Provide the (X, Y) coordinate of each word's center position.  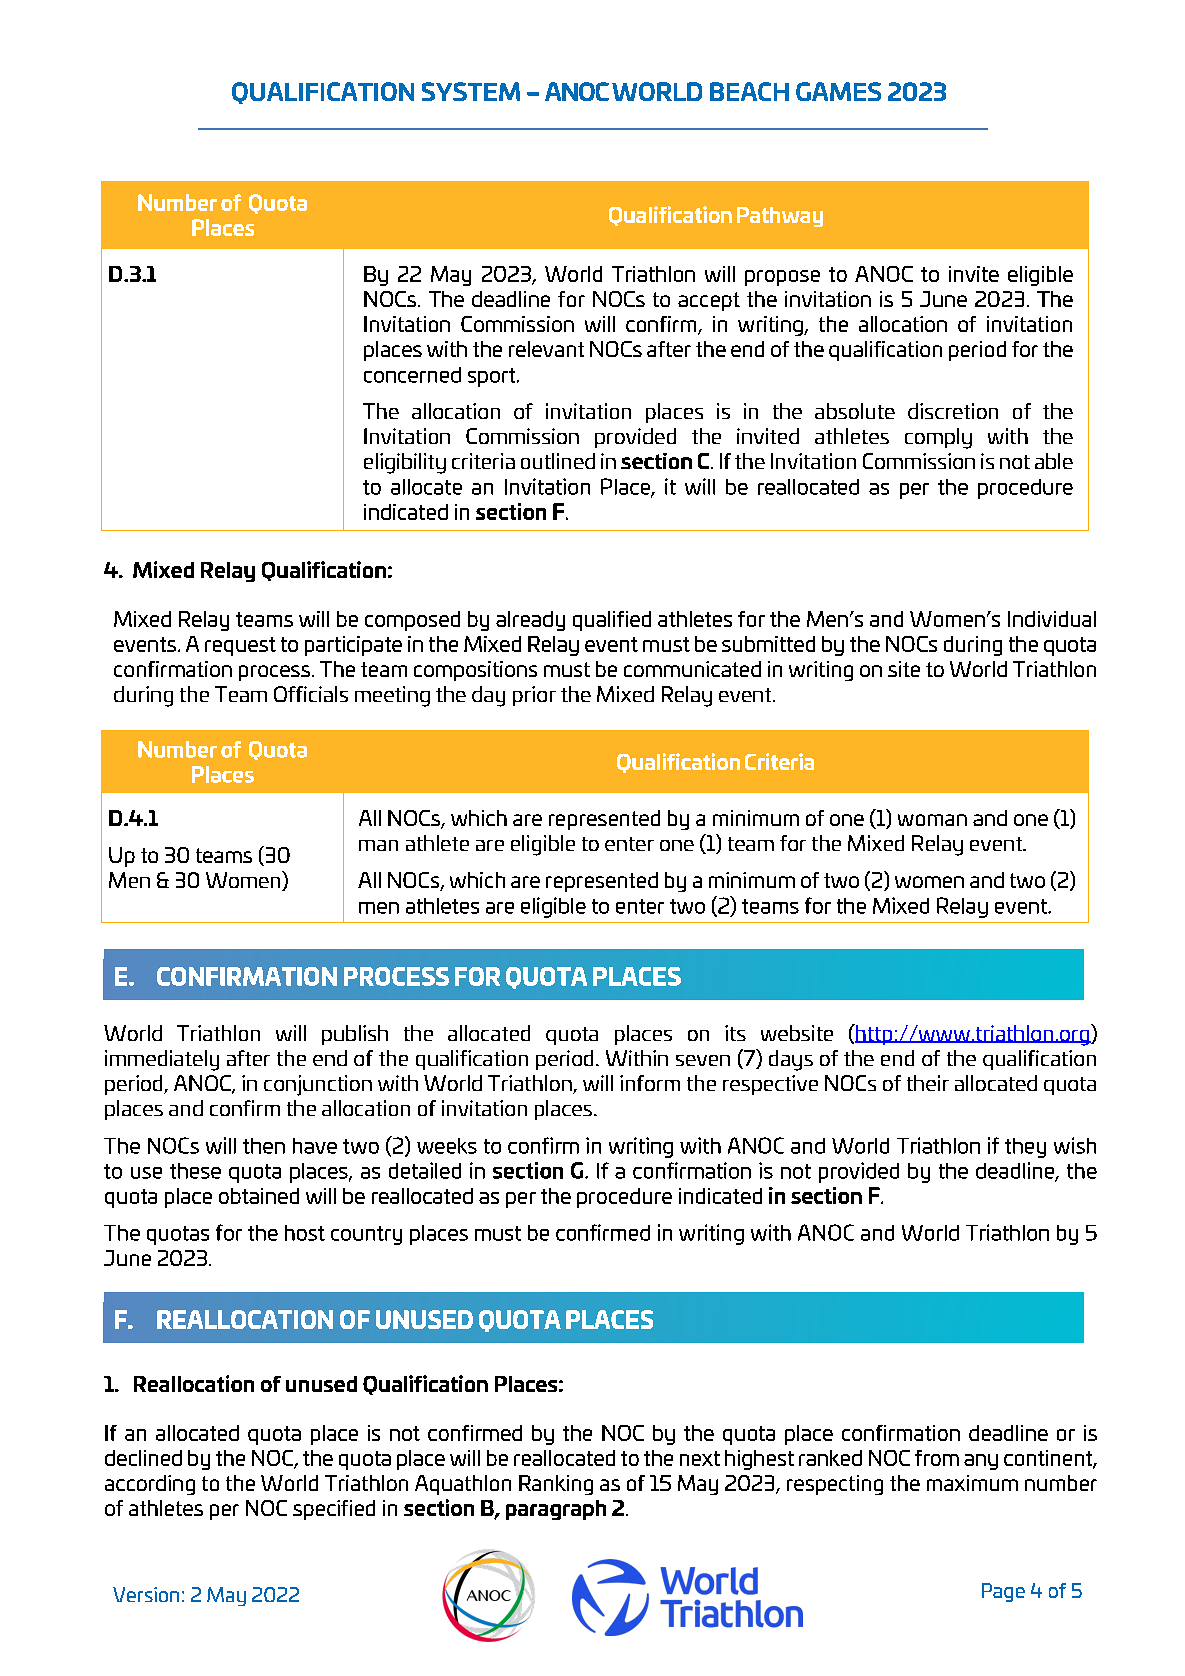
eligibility (405, 463)
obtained (259, 1196)
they (1025, 1148)
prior (534, 696)
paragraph (556, 1510)
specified (334, 1510)
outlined (558, 461)
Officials (311, 694)
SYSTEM (471, 91)
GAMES (838, 91)
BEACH (749, 91)
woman (932, 820)
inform (650, 1083)
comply (938, 438)
